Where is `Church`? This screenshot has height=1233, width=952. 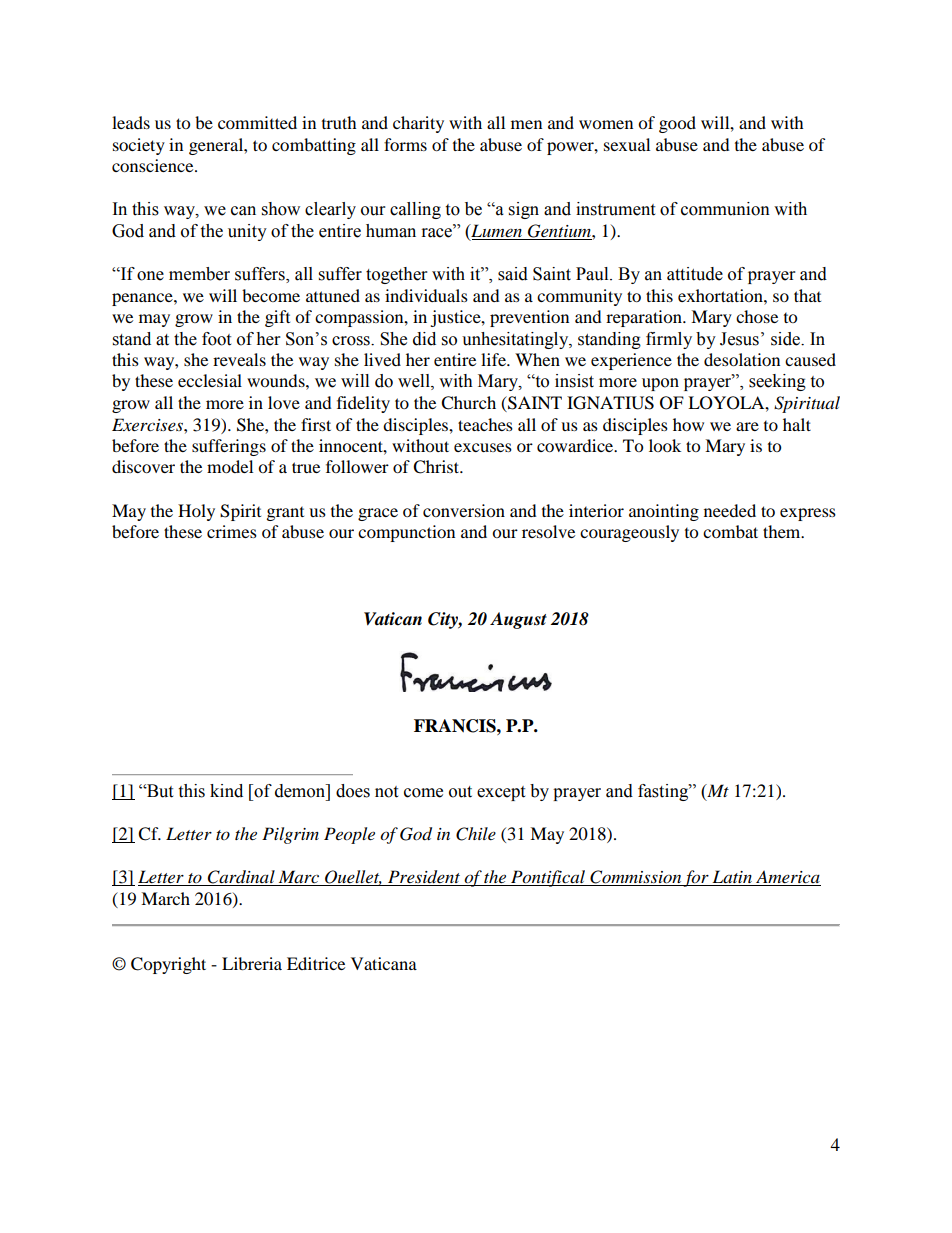
Church is located at coordinates (468, 403).
